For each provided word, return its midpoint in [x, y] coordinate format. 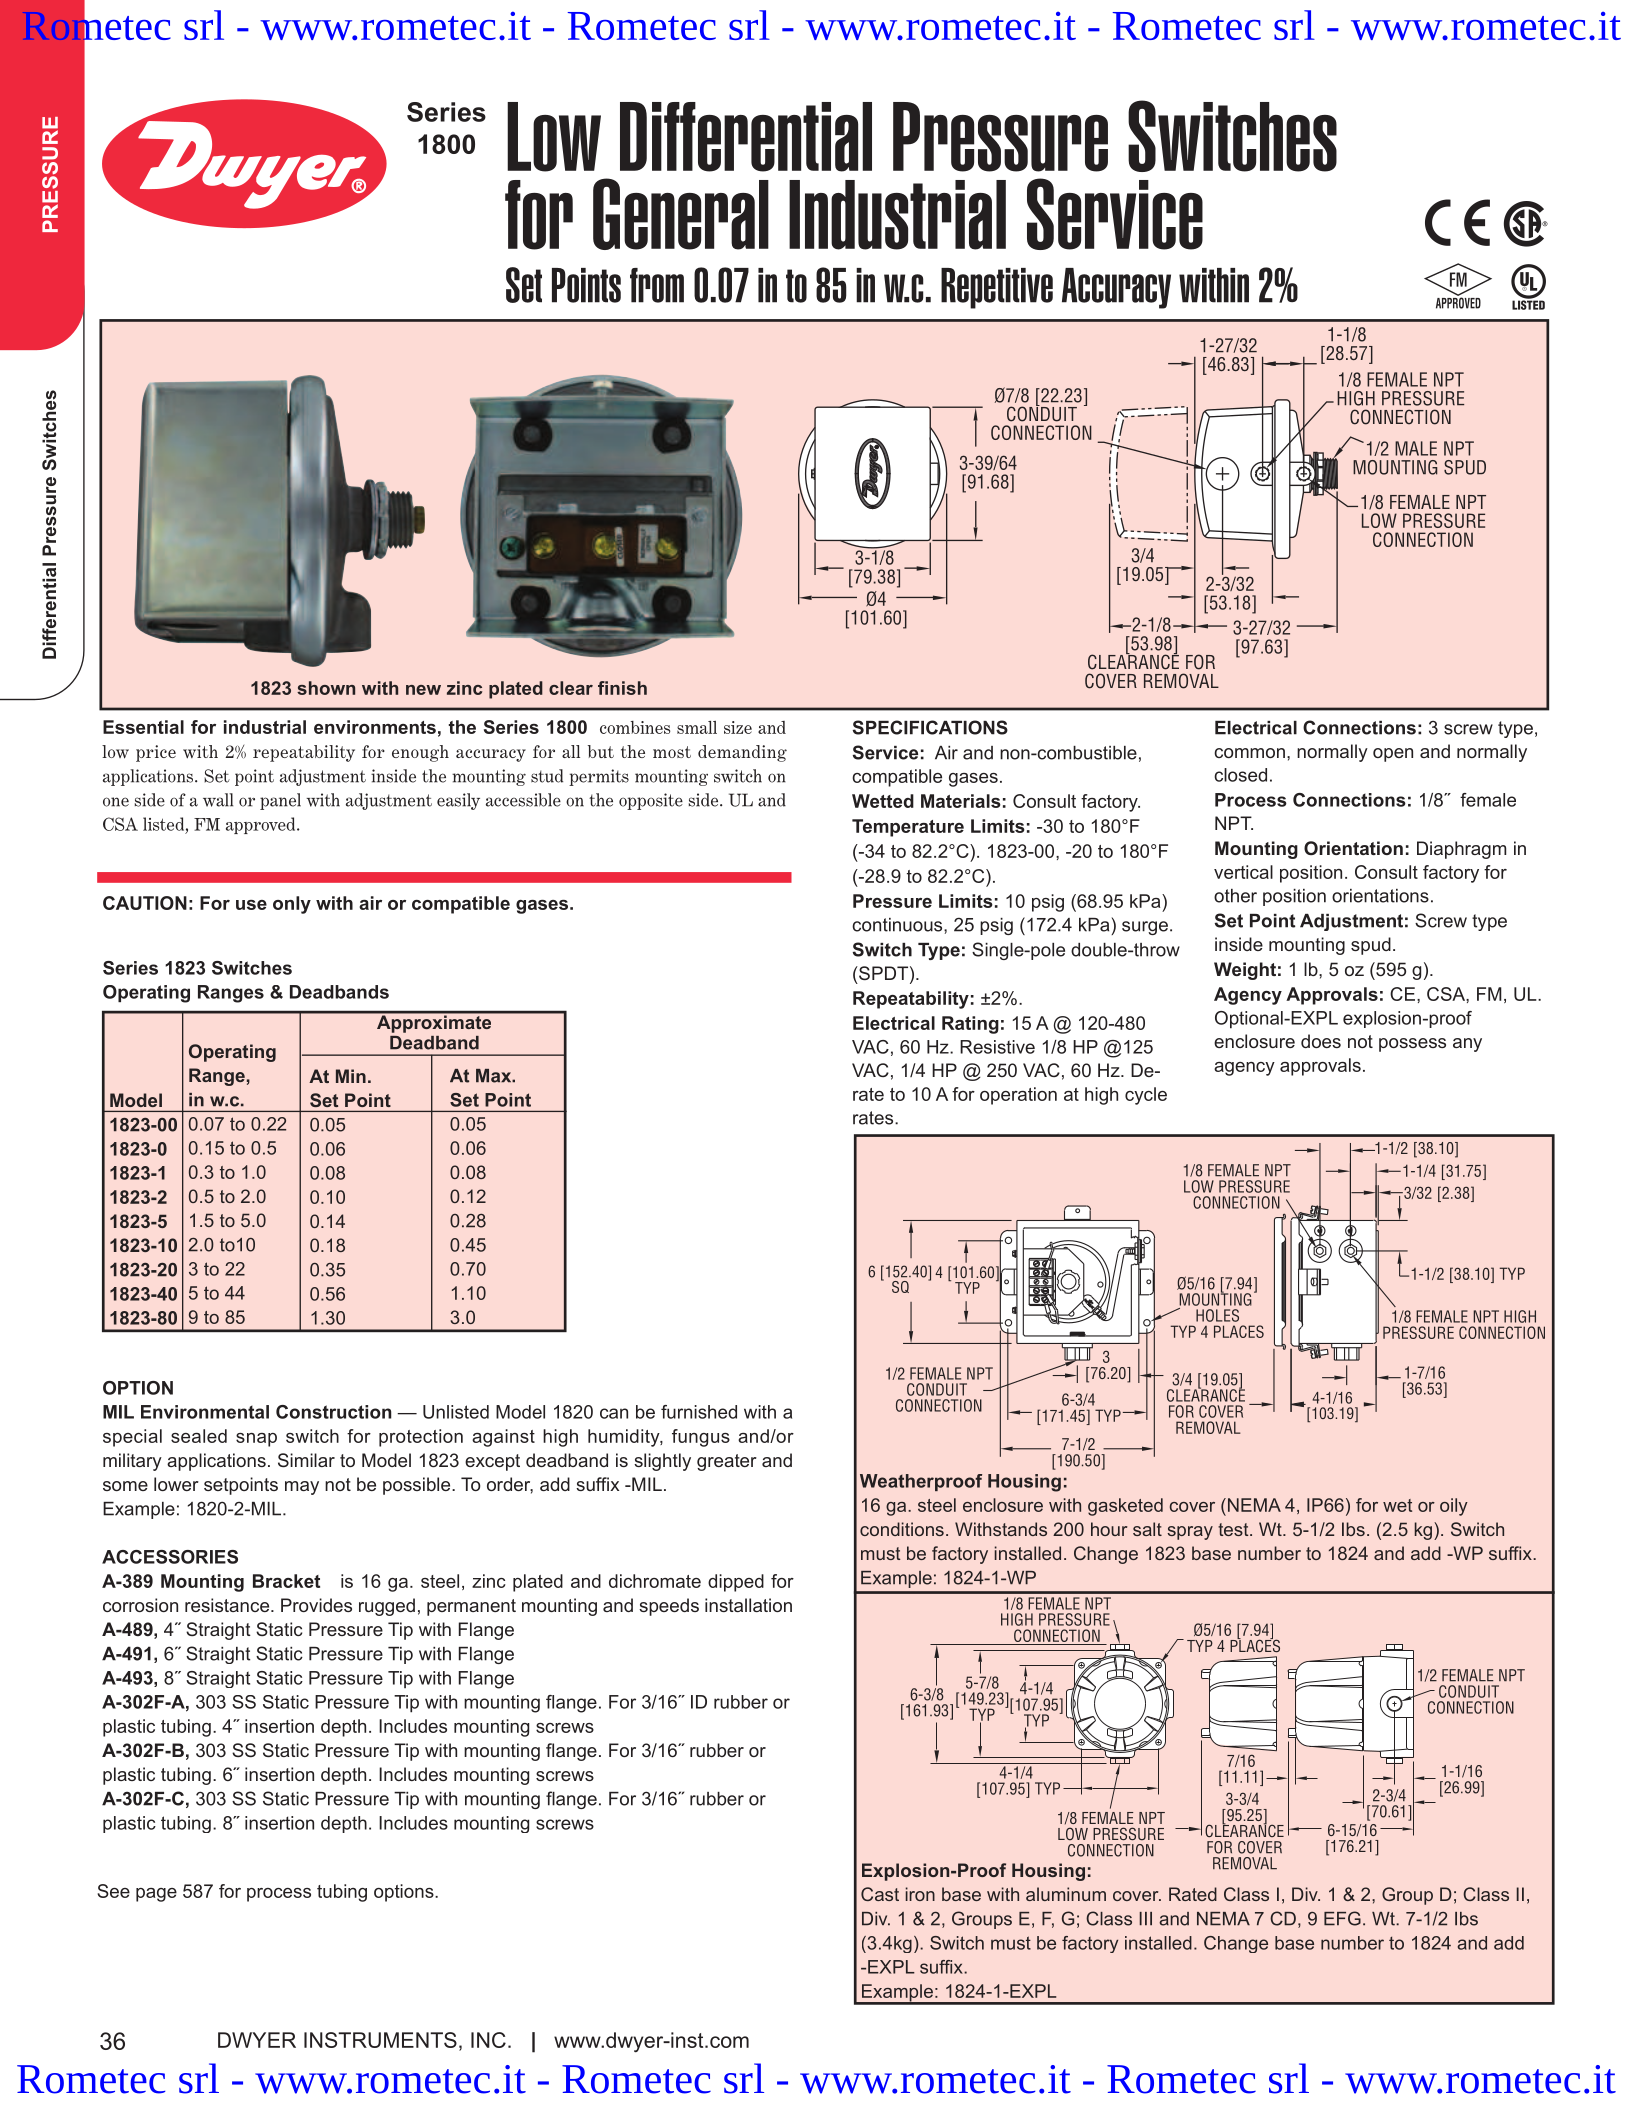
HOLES [1217, 1315]
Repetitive [997, 288]
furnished [699, 1412]
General [681, 214]
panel [280, 801]
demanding [742, 753]
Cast [880, 1894]
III [1145, 1919]
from [657, 285]
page [156, 1895]
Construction [334, 1412]
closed [1240, 775]
